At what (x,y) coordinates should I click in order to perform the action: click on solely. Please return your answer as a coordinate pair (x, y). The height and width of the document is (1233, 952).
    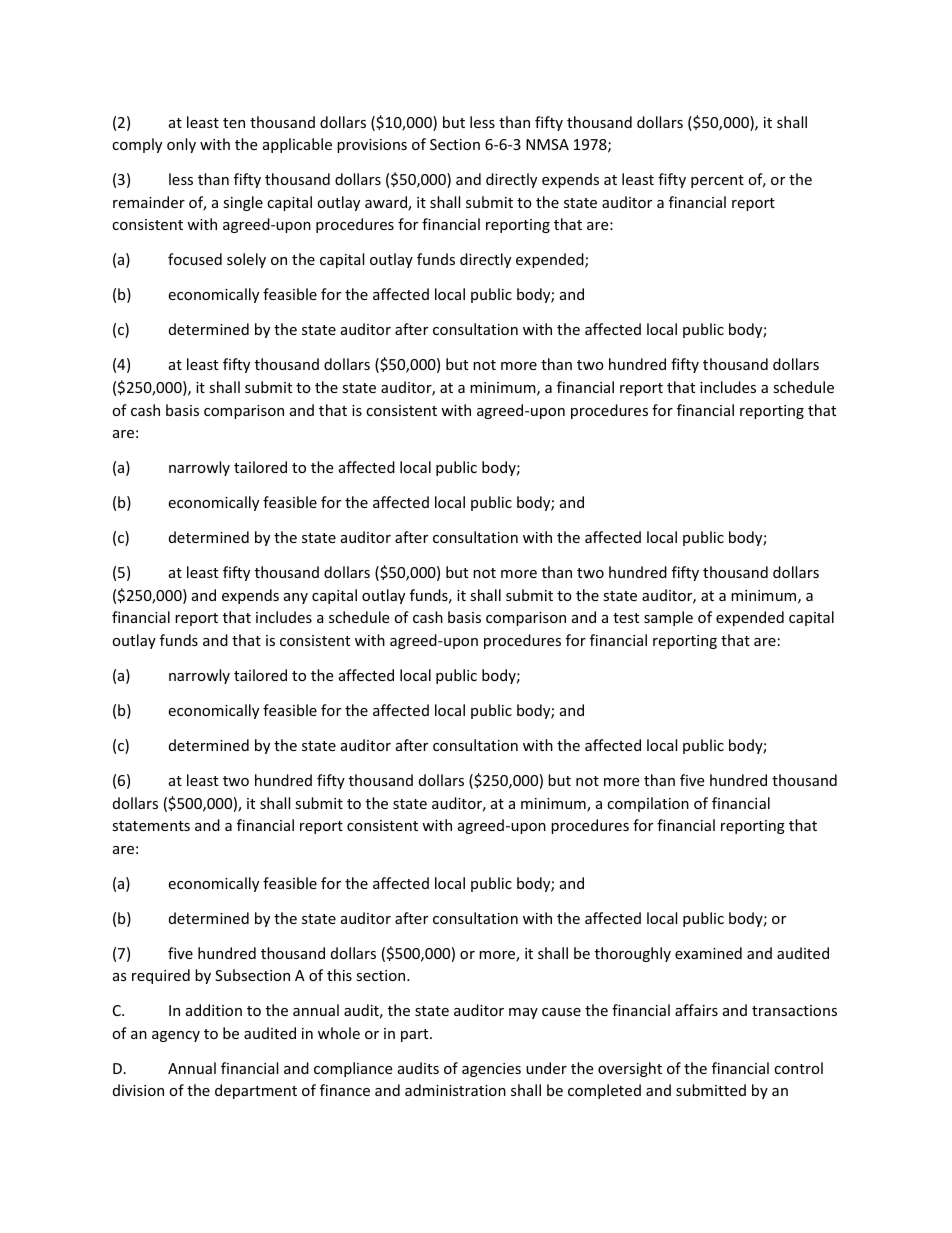
    Looking at the image, I should click on (246, 260).
